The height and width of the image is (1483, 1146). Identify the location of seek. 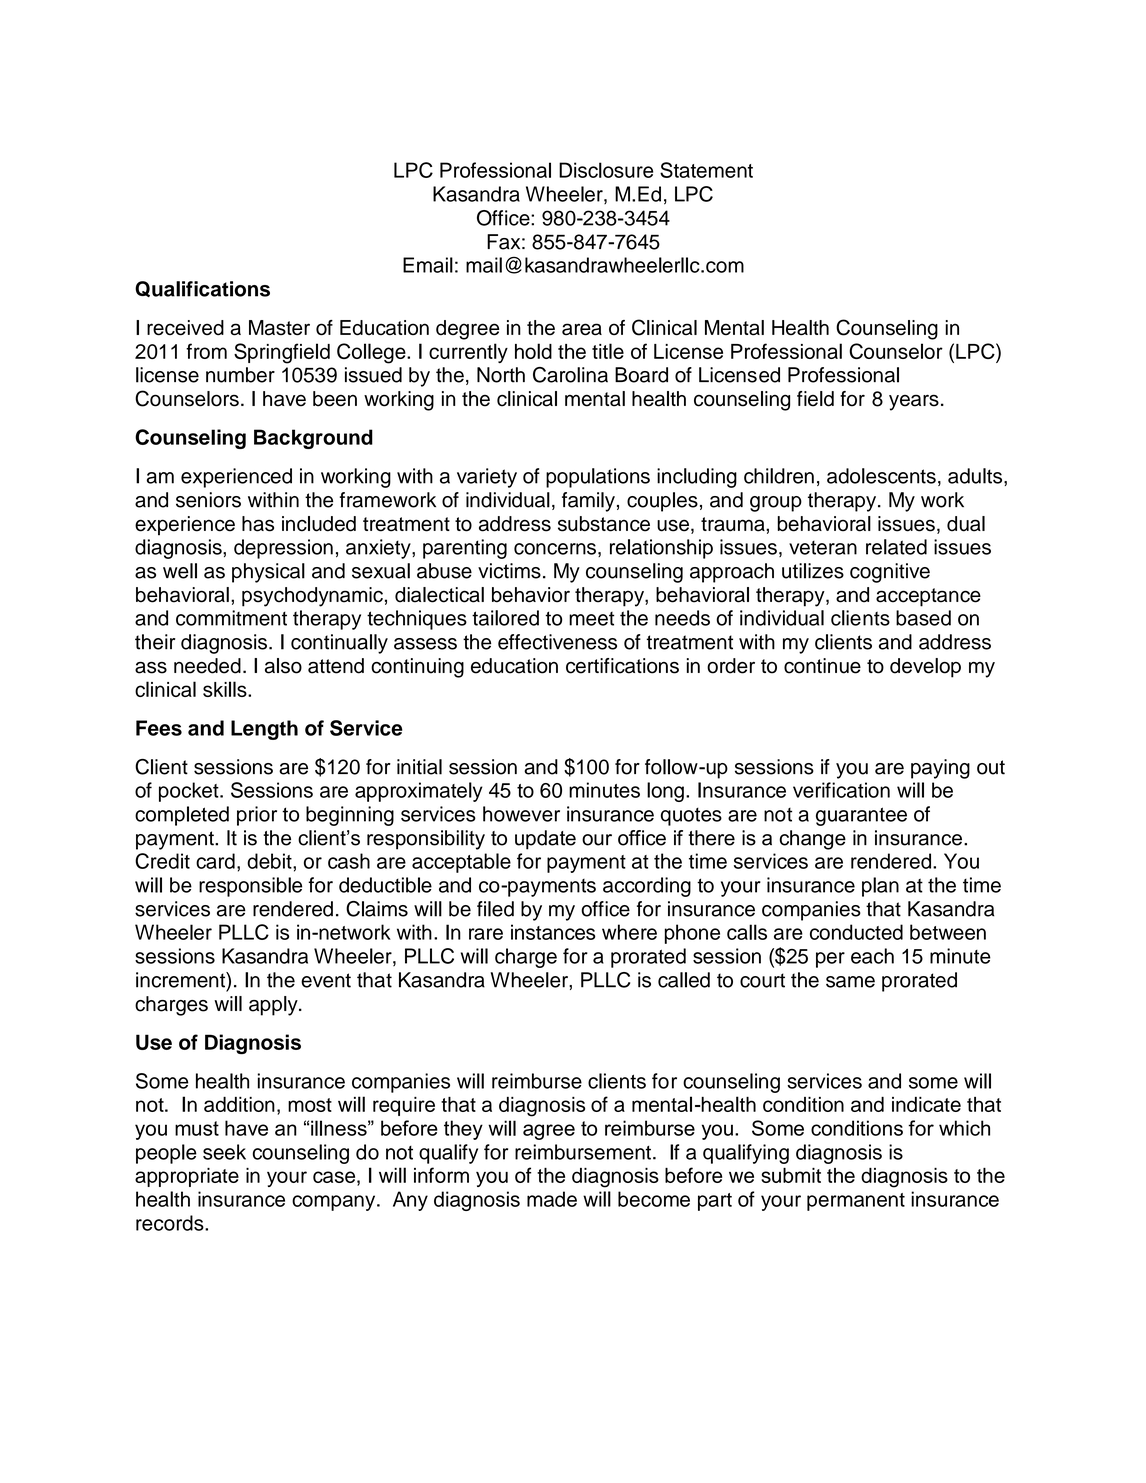
(224, 1152).
